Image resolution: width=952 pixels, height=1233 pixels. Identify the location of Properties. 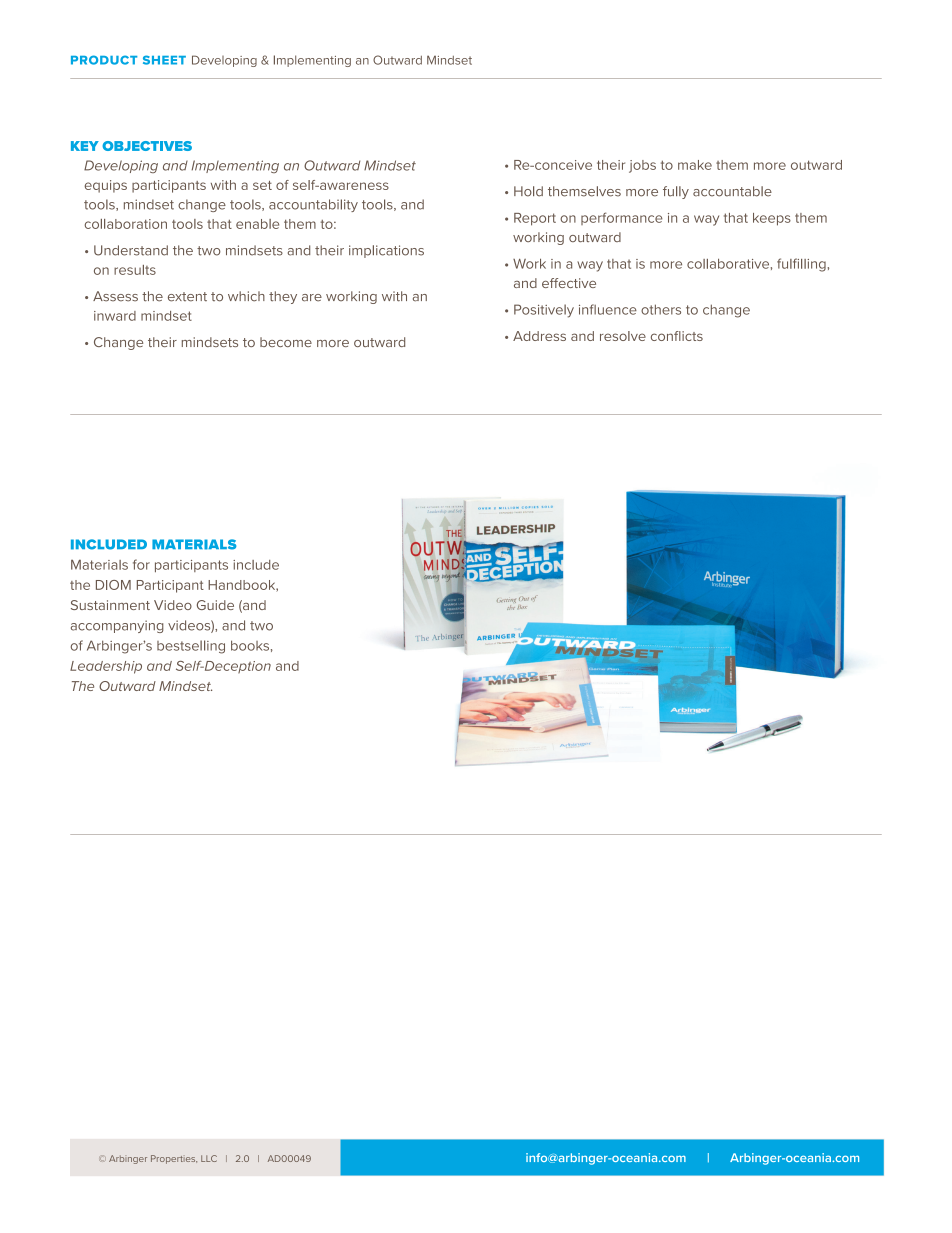
(174, 1159).
